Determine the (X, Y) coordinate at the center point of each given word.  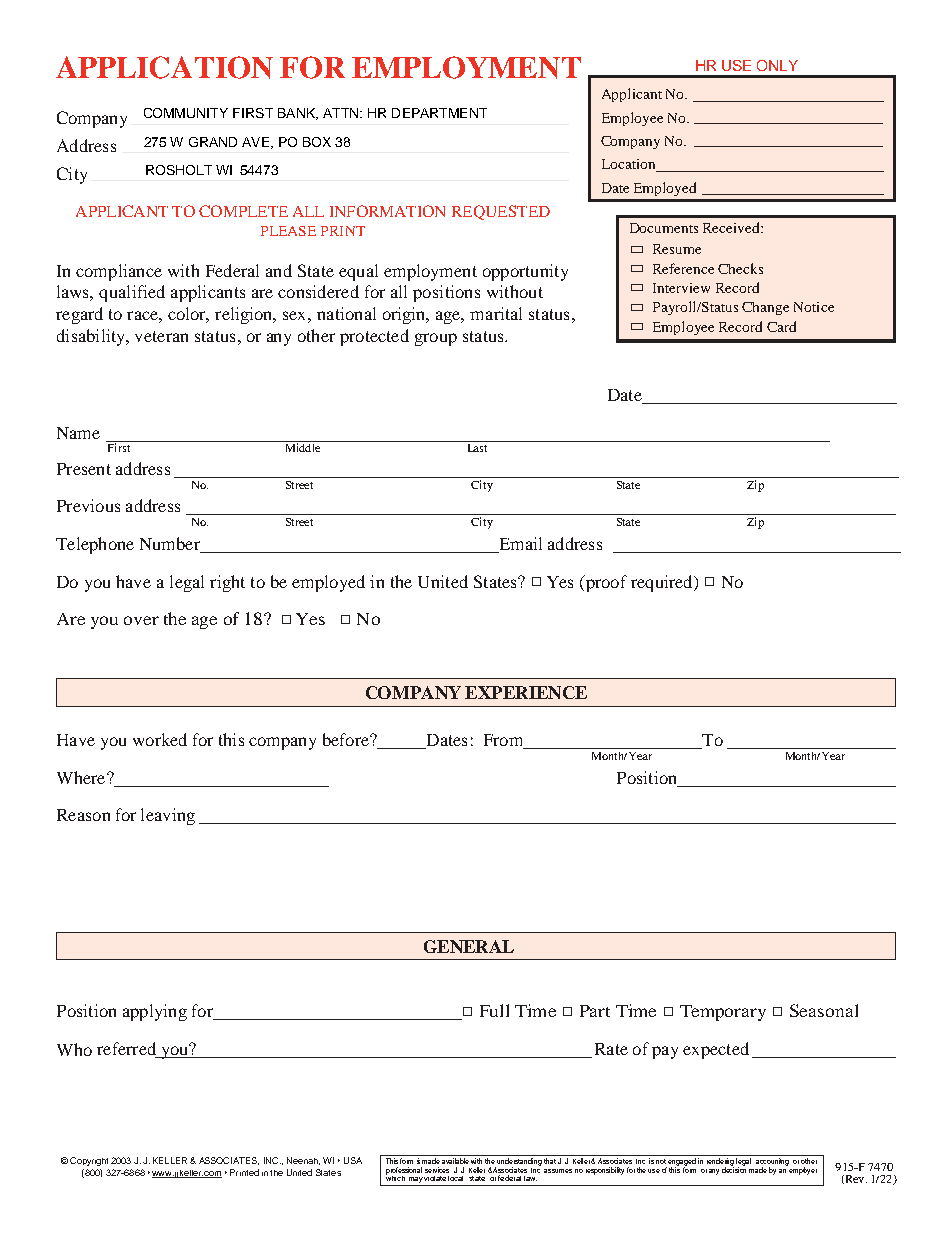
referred (126, 1048)
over (141, 620)
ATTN (342, 113)
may (415, 1181)
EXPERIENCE (526, 692)
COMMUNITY (186, 113)
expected (716, 1050)
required (663, 583)
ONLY (777, 65)
